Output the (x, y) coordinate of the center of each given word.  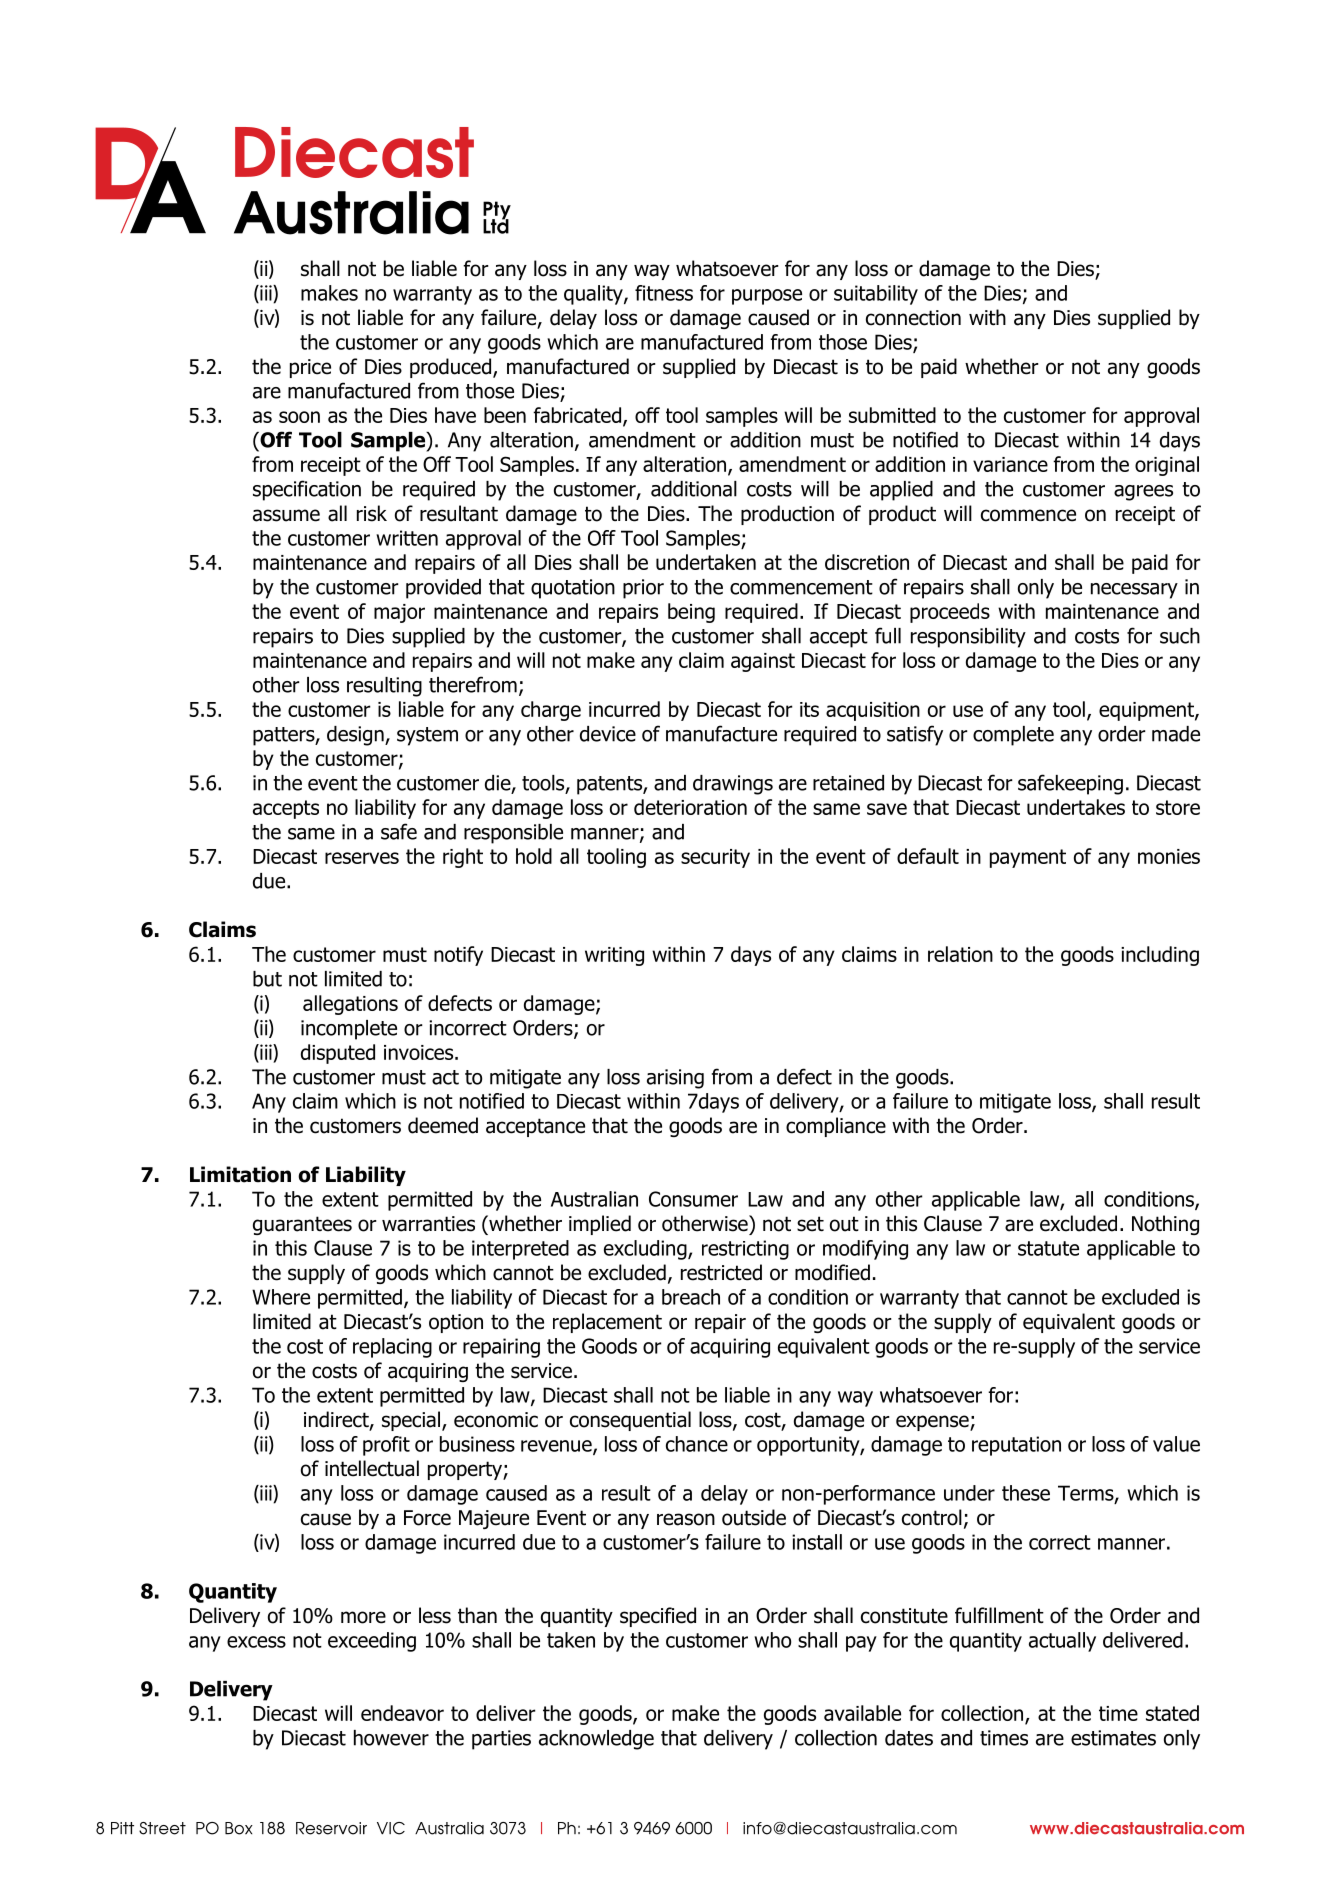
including (1160, 956)
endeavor (402, 1713)
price (310, 368)
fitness (664, 293)
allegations (350, 1005)
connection (913, 318)
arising (675, 1079)
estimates (1113, 1738)
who (772, 1640)
